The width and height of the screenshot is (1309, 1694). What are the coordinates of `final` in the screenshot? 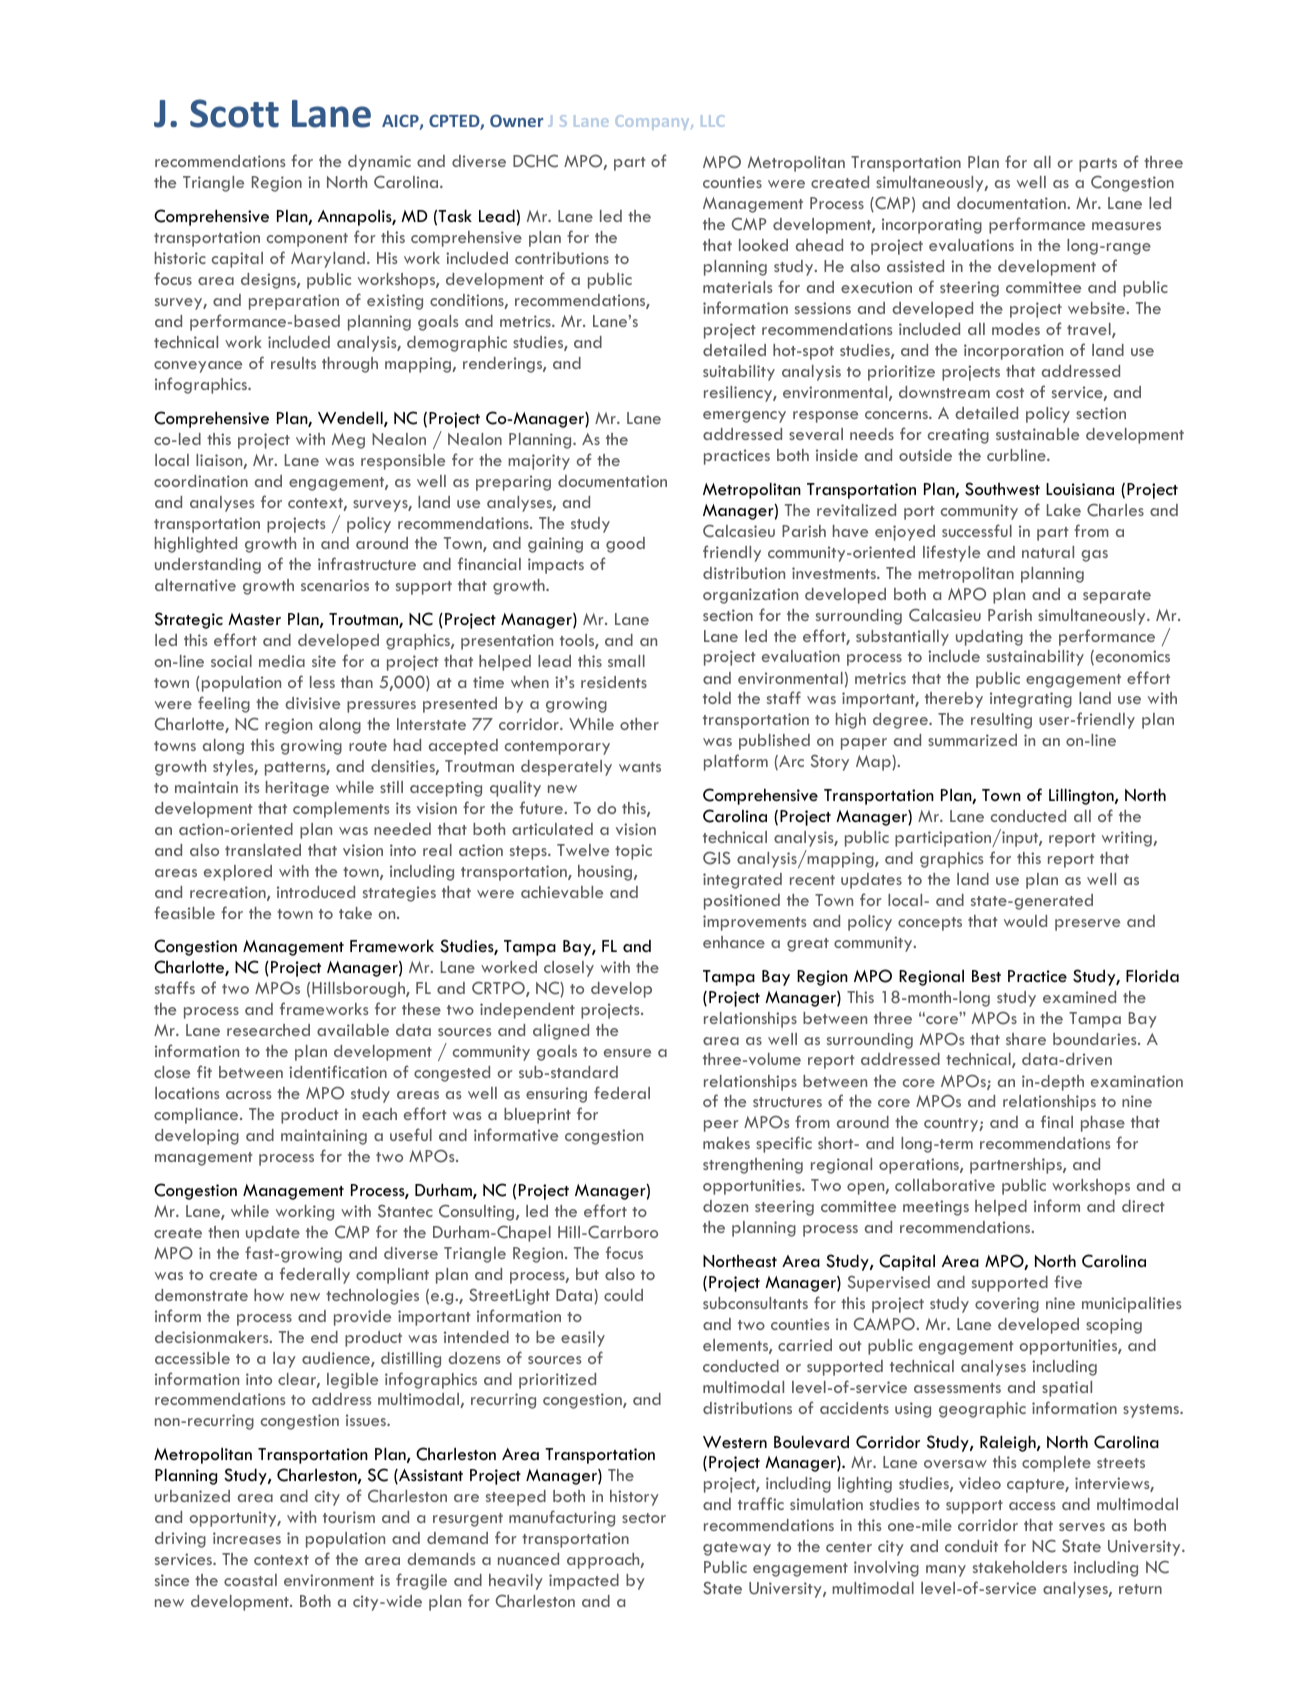 It's located at (1057, 1121).
